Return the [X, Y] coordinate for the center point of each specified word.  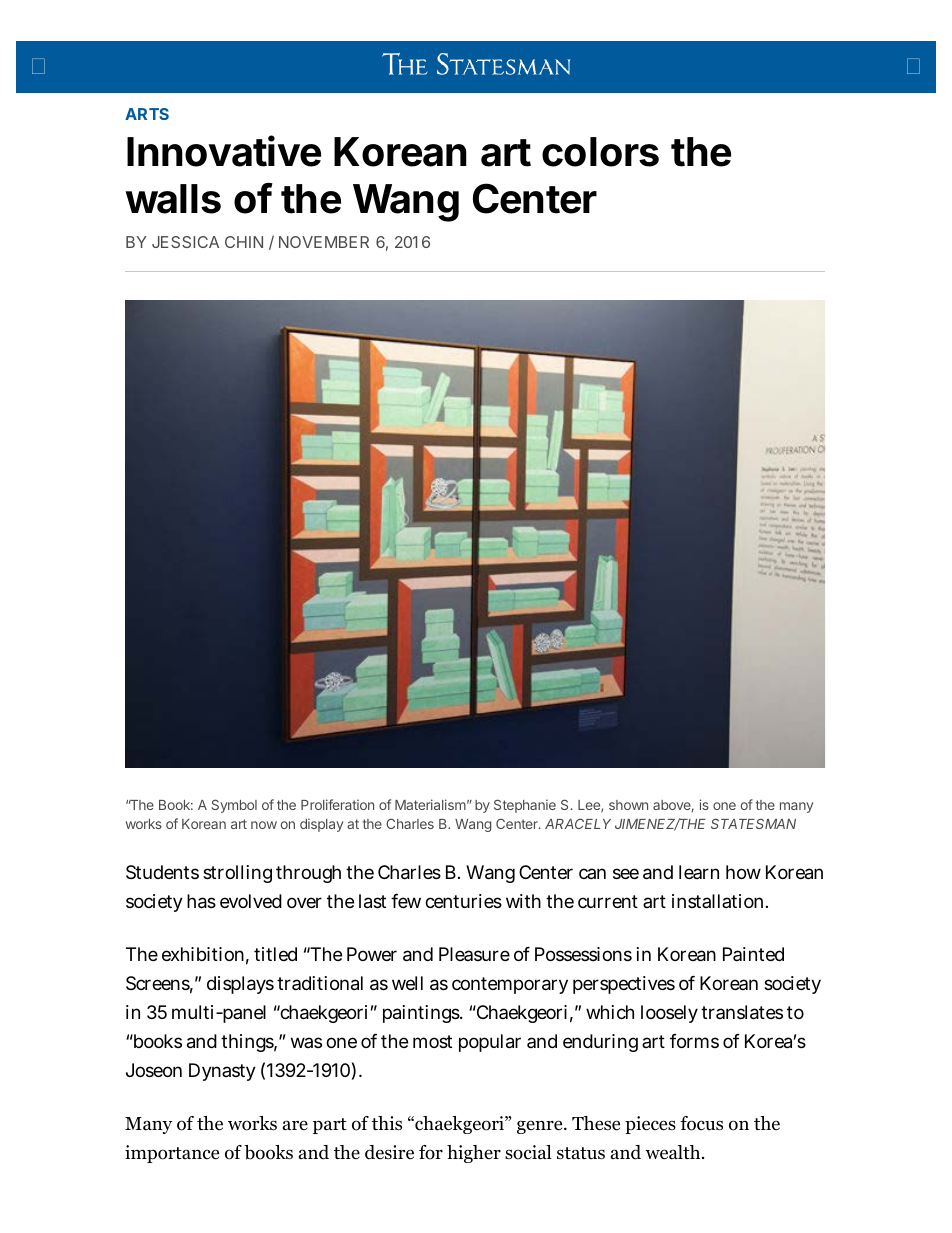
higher [474, 1154]
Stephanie [525, 806]
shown [628, 805]
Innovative [224, 151]
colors [600, 152]
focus [701, 1123]
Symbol [234, 806]
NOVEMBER [324, 242]
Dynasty [222, 1072]
